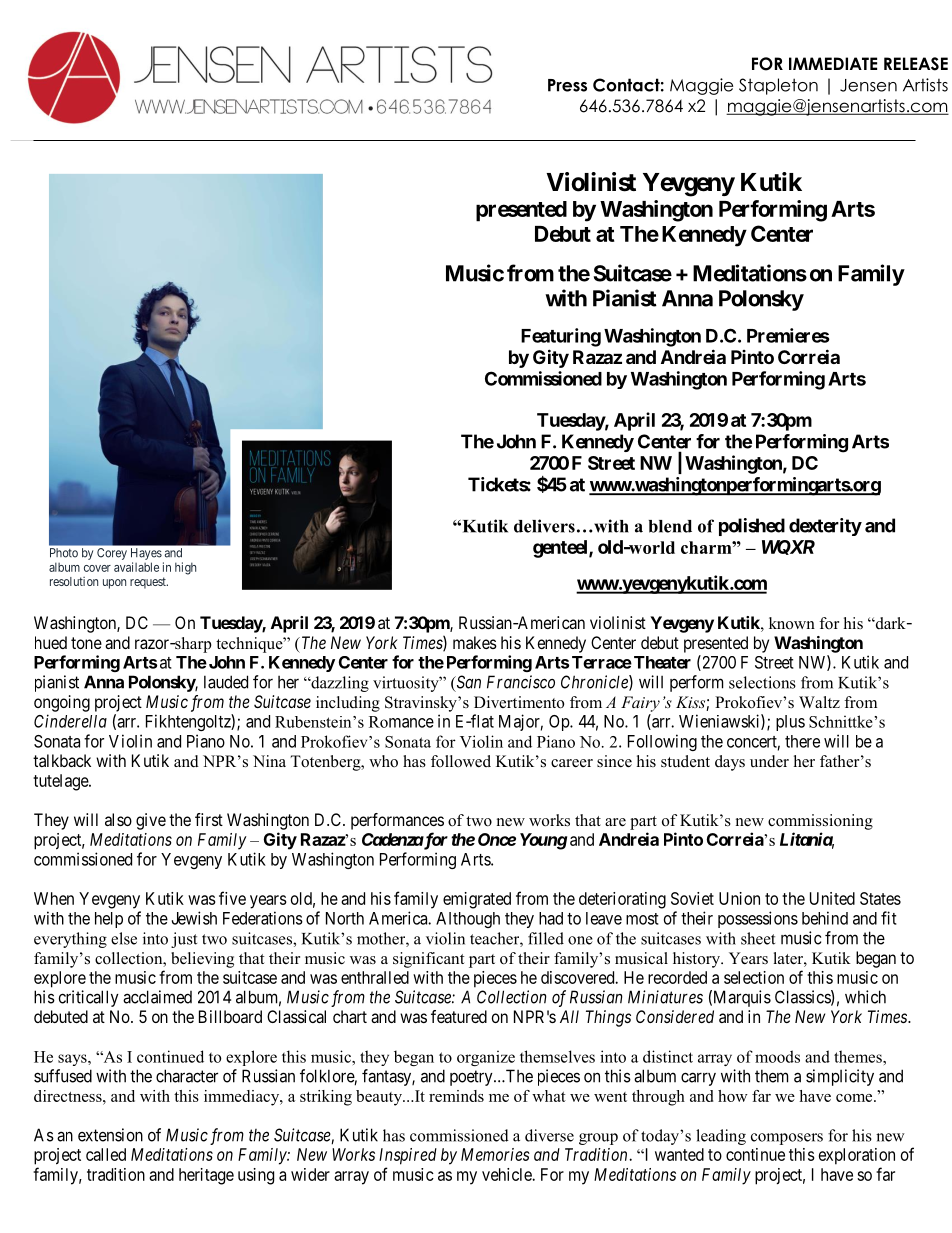 Image resolution: width=952 pixels, height=1233 pixels. What do you see at coordinates (149, 583) in the screenshot?
I see `request` at bounding box center [149, 583].
